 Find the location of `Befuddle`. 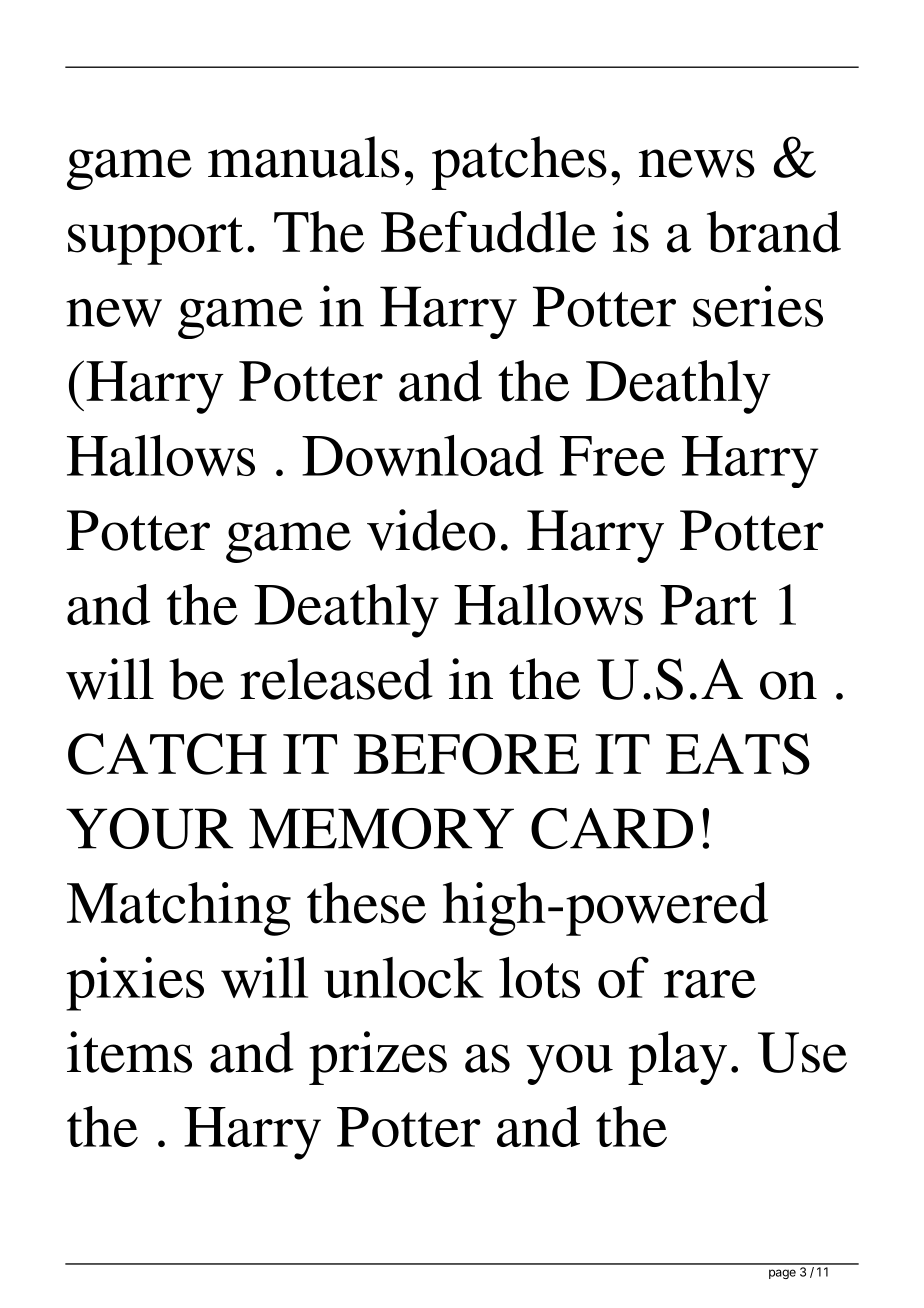

Befuddle is located at coordinates (488, 232).
